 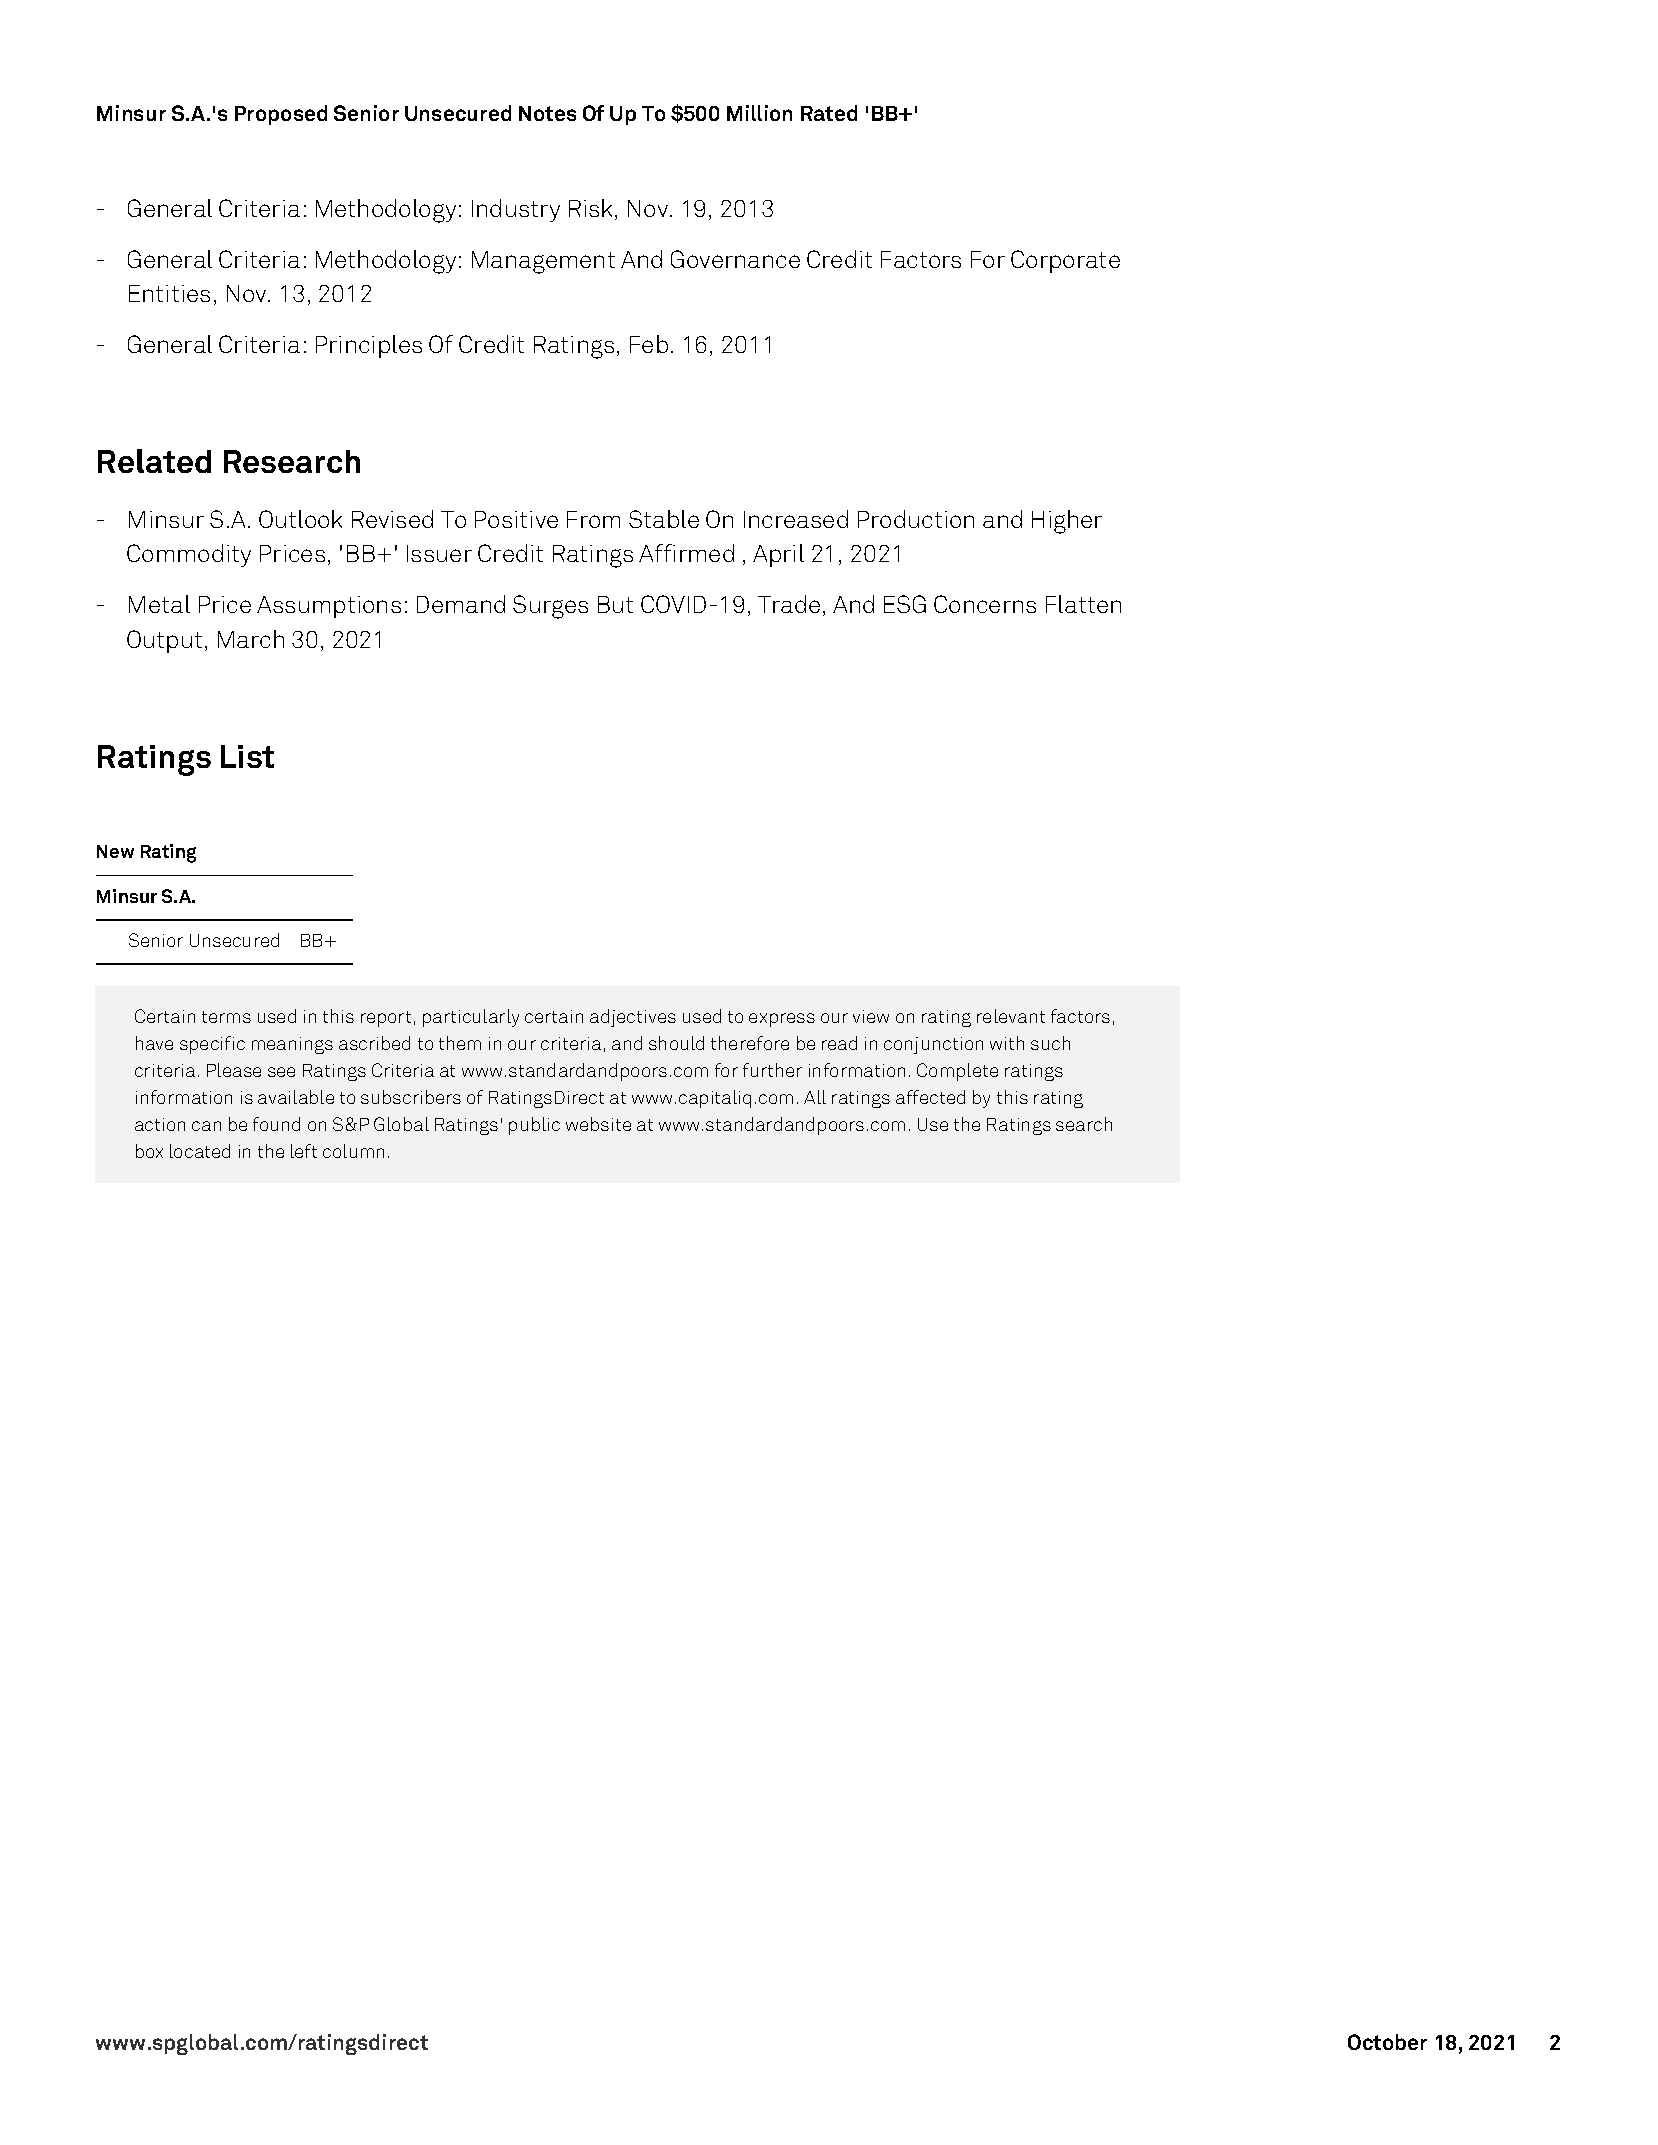 I want to click on such, so click(x=1050, y=1043).
